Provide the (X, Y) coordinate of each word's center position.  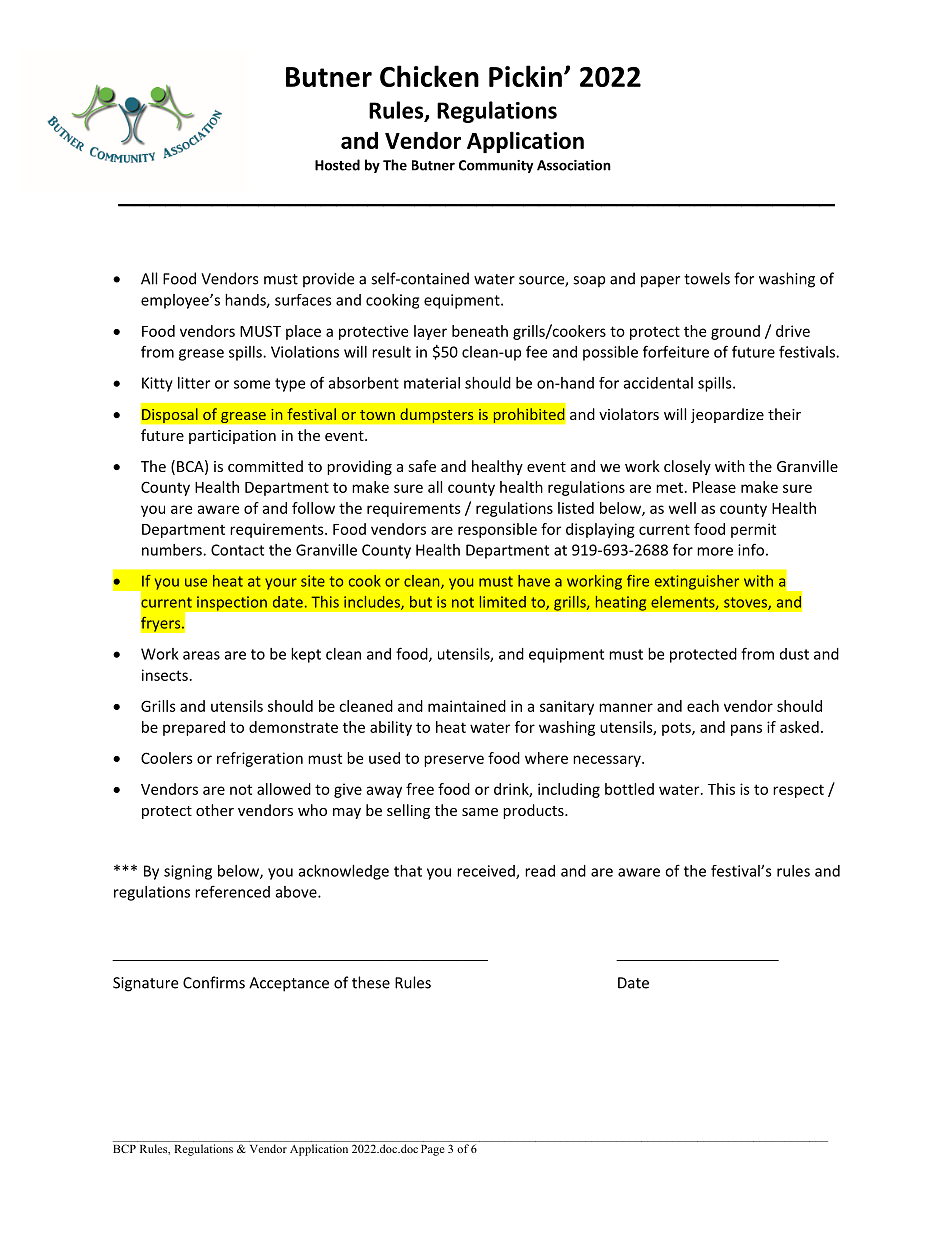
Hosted (337, 165)
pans (746, 730)
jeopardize (727, 415)
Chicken (429, 76)
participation (232, 437)
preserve (454, 761)
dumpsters (437, 416)
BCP (124, 1148)
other (215, 810)
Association (574, 165)
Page (432, 1150)
